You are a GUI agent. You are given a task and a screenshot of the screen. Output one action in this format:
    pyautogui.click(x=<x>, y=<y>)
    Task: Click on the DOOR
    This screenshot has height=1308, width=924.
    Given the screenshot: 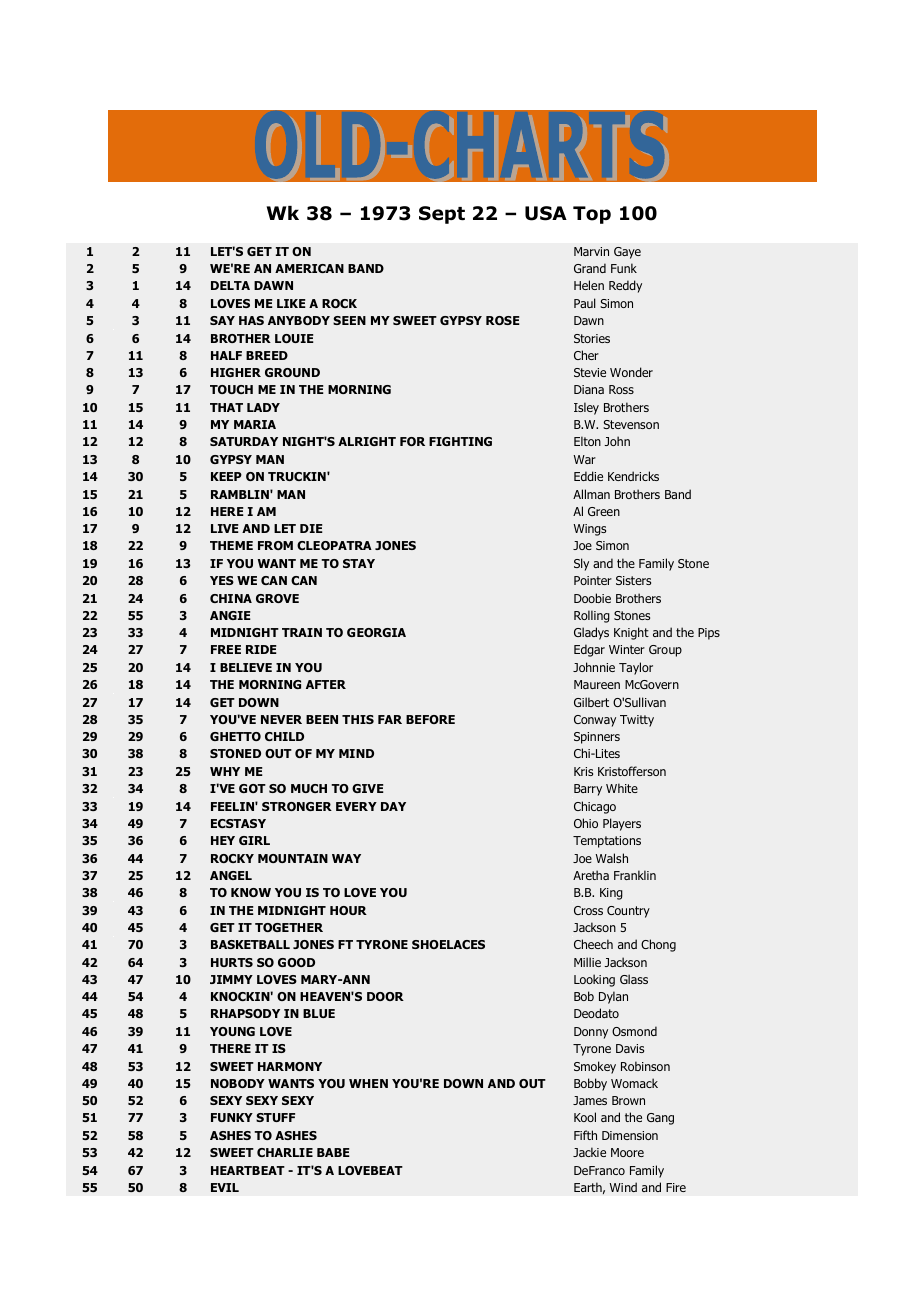 What is the action you would take?
    pyautogui.click(x=385, y=996)
